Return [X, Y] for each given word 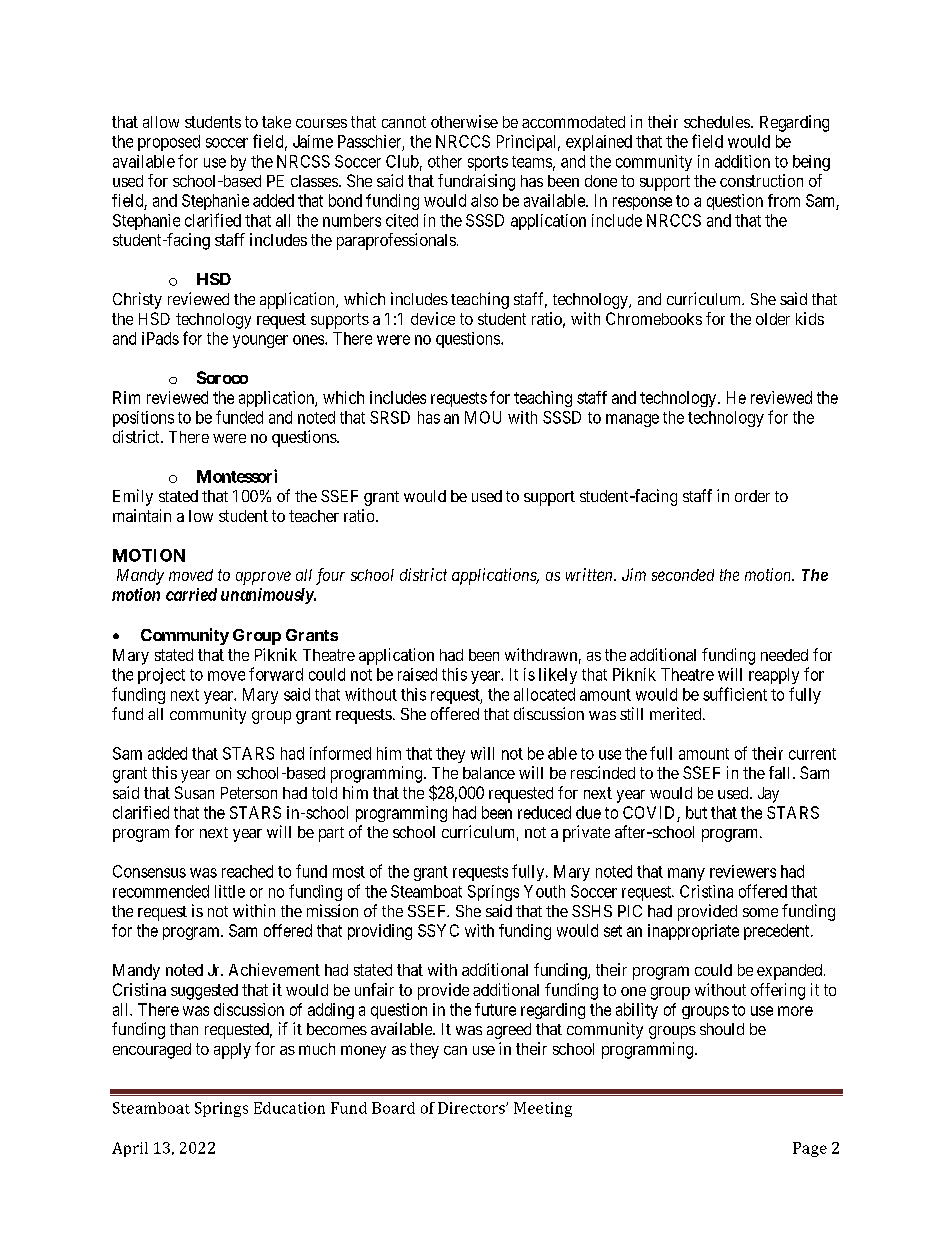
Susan [194, 792]
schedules [717, 122]
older [773, 319]
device [433, 318]
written [590, 574]
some [760, 912]
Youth [544, 891]
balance [489, 773]
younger [260, 341]
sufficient [735, 694]
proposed [169, 143]
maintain [142, 515]
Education [289, 1108]
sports [488, 163]
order [752, 496]
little [230, 891]
